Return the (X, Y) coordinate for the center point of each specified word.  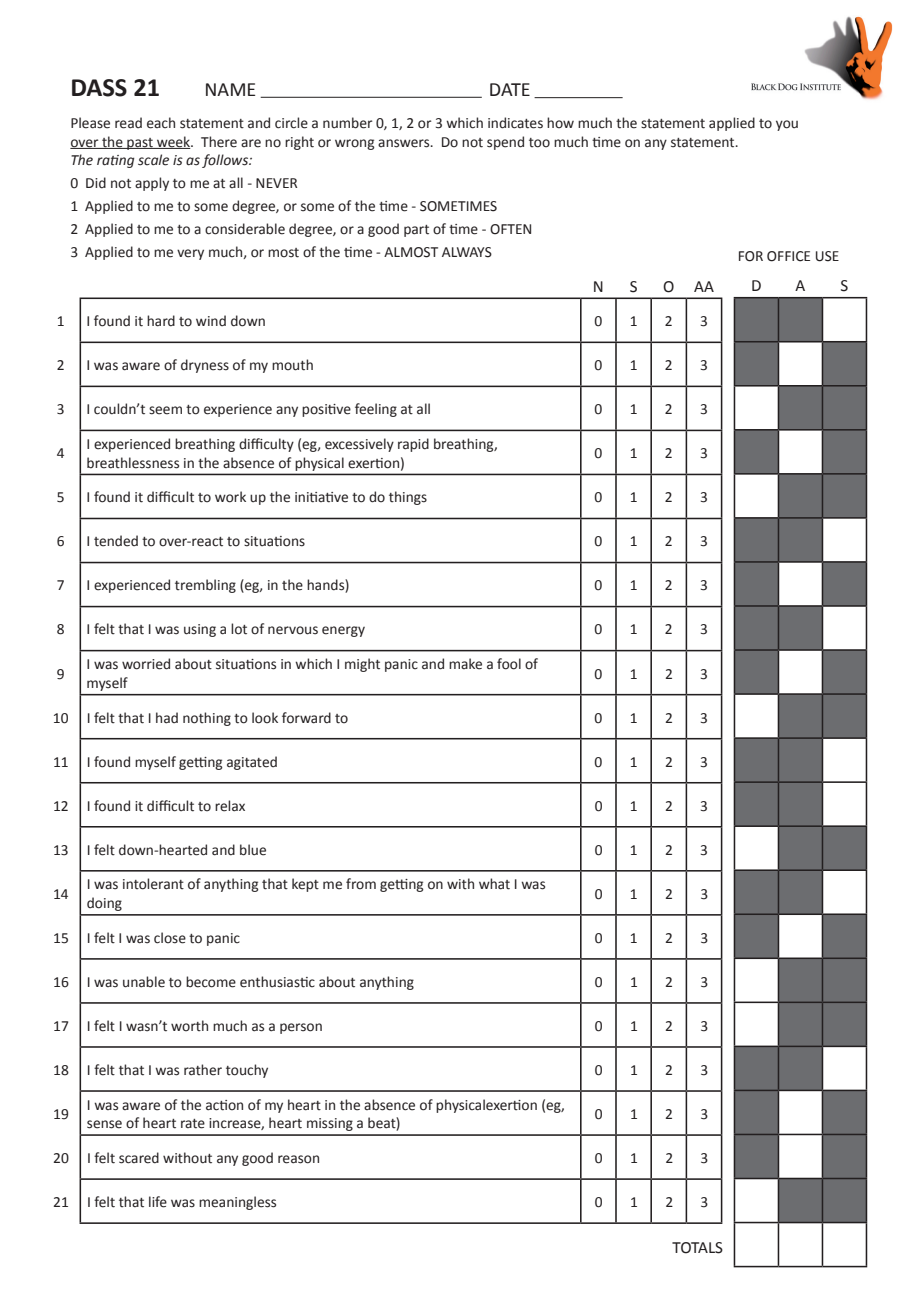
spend (505, 143)
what (494, 884)
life (158, 1202)
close (170, 938)
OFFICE (788, 256)
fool (509, 664)
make (465, 664)
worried (146, 664)
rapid (413, 445)
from (361, 884)
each (161, 123)
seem (165, 410)
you (787, 125)
